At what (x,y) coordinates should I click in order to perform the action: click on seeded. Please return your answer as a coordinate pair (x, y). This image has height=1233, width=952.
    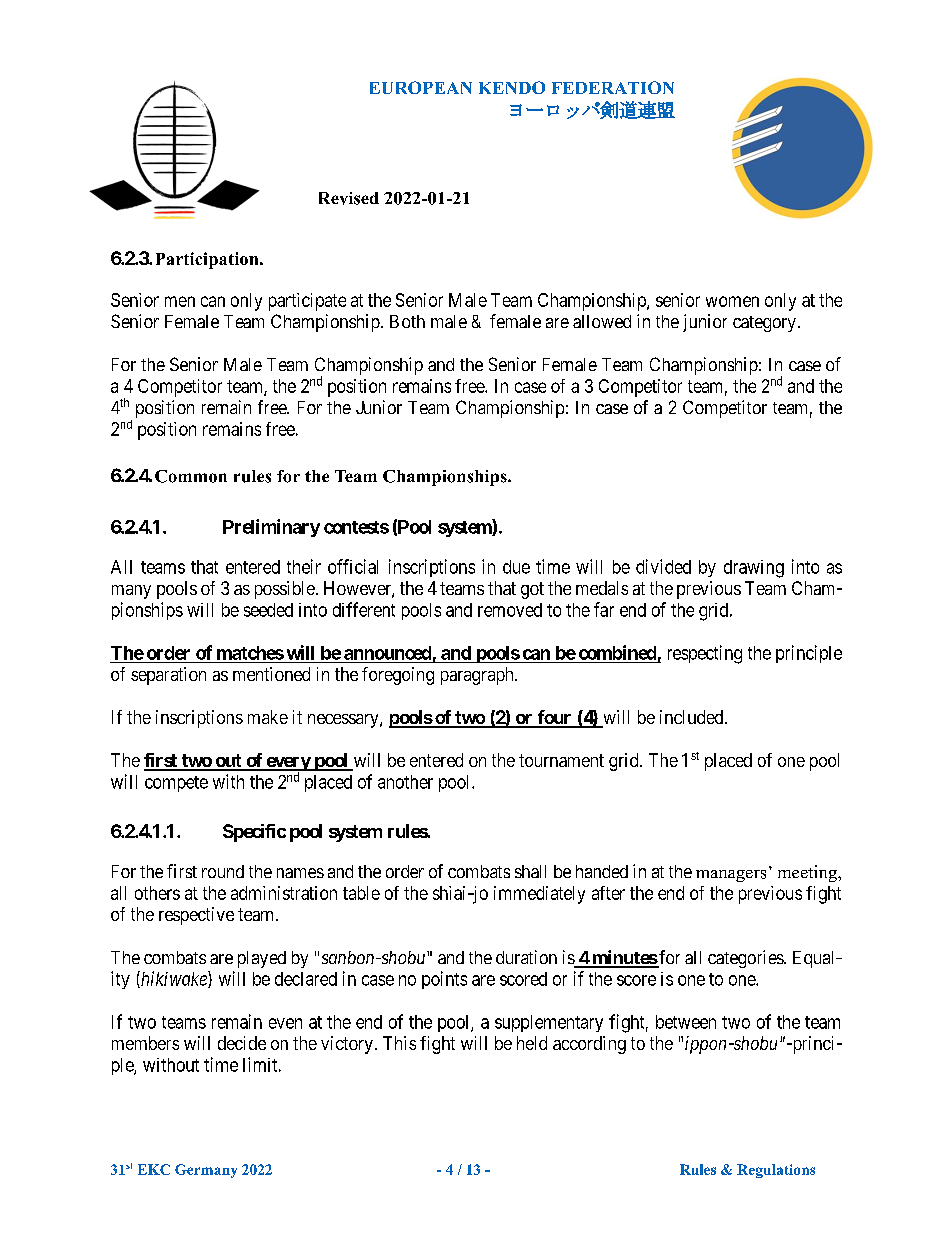
    Looking at the image, I should click on (268, 610).
